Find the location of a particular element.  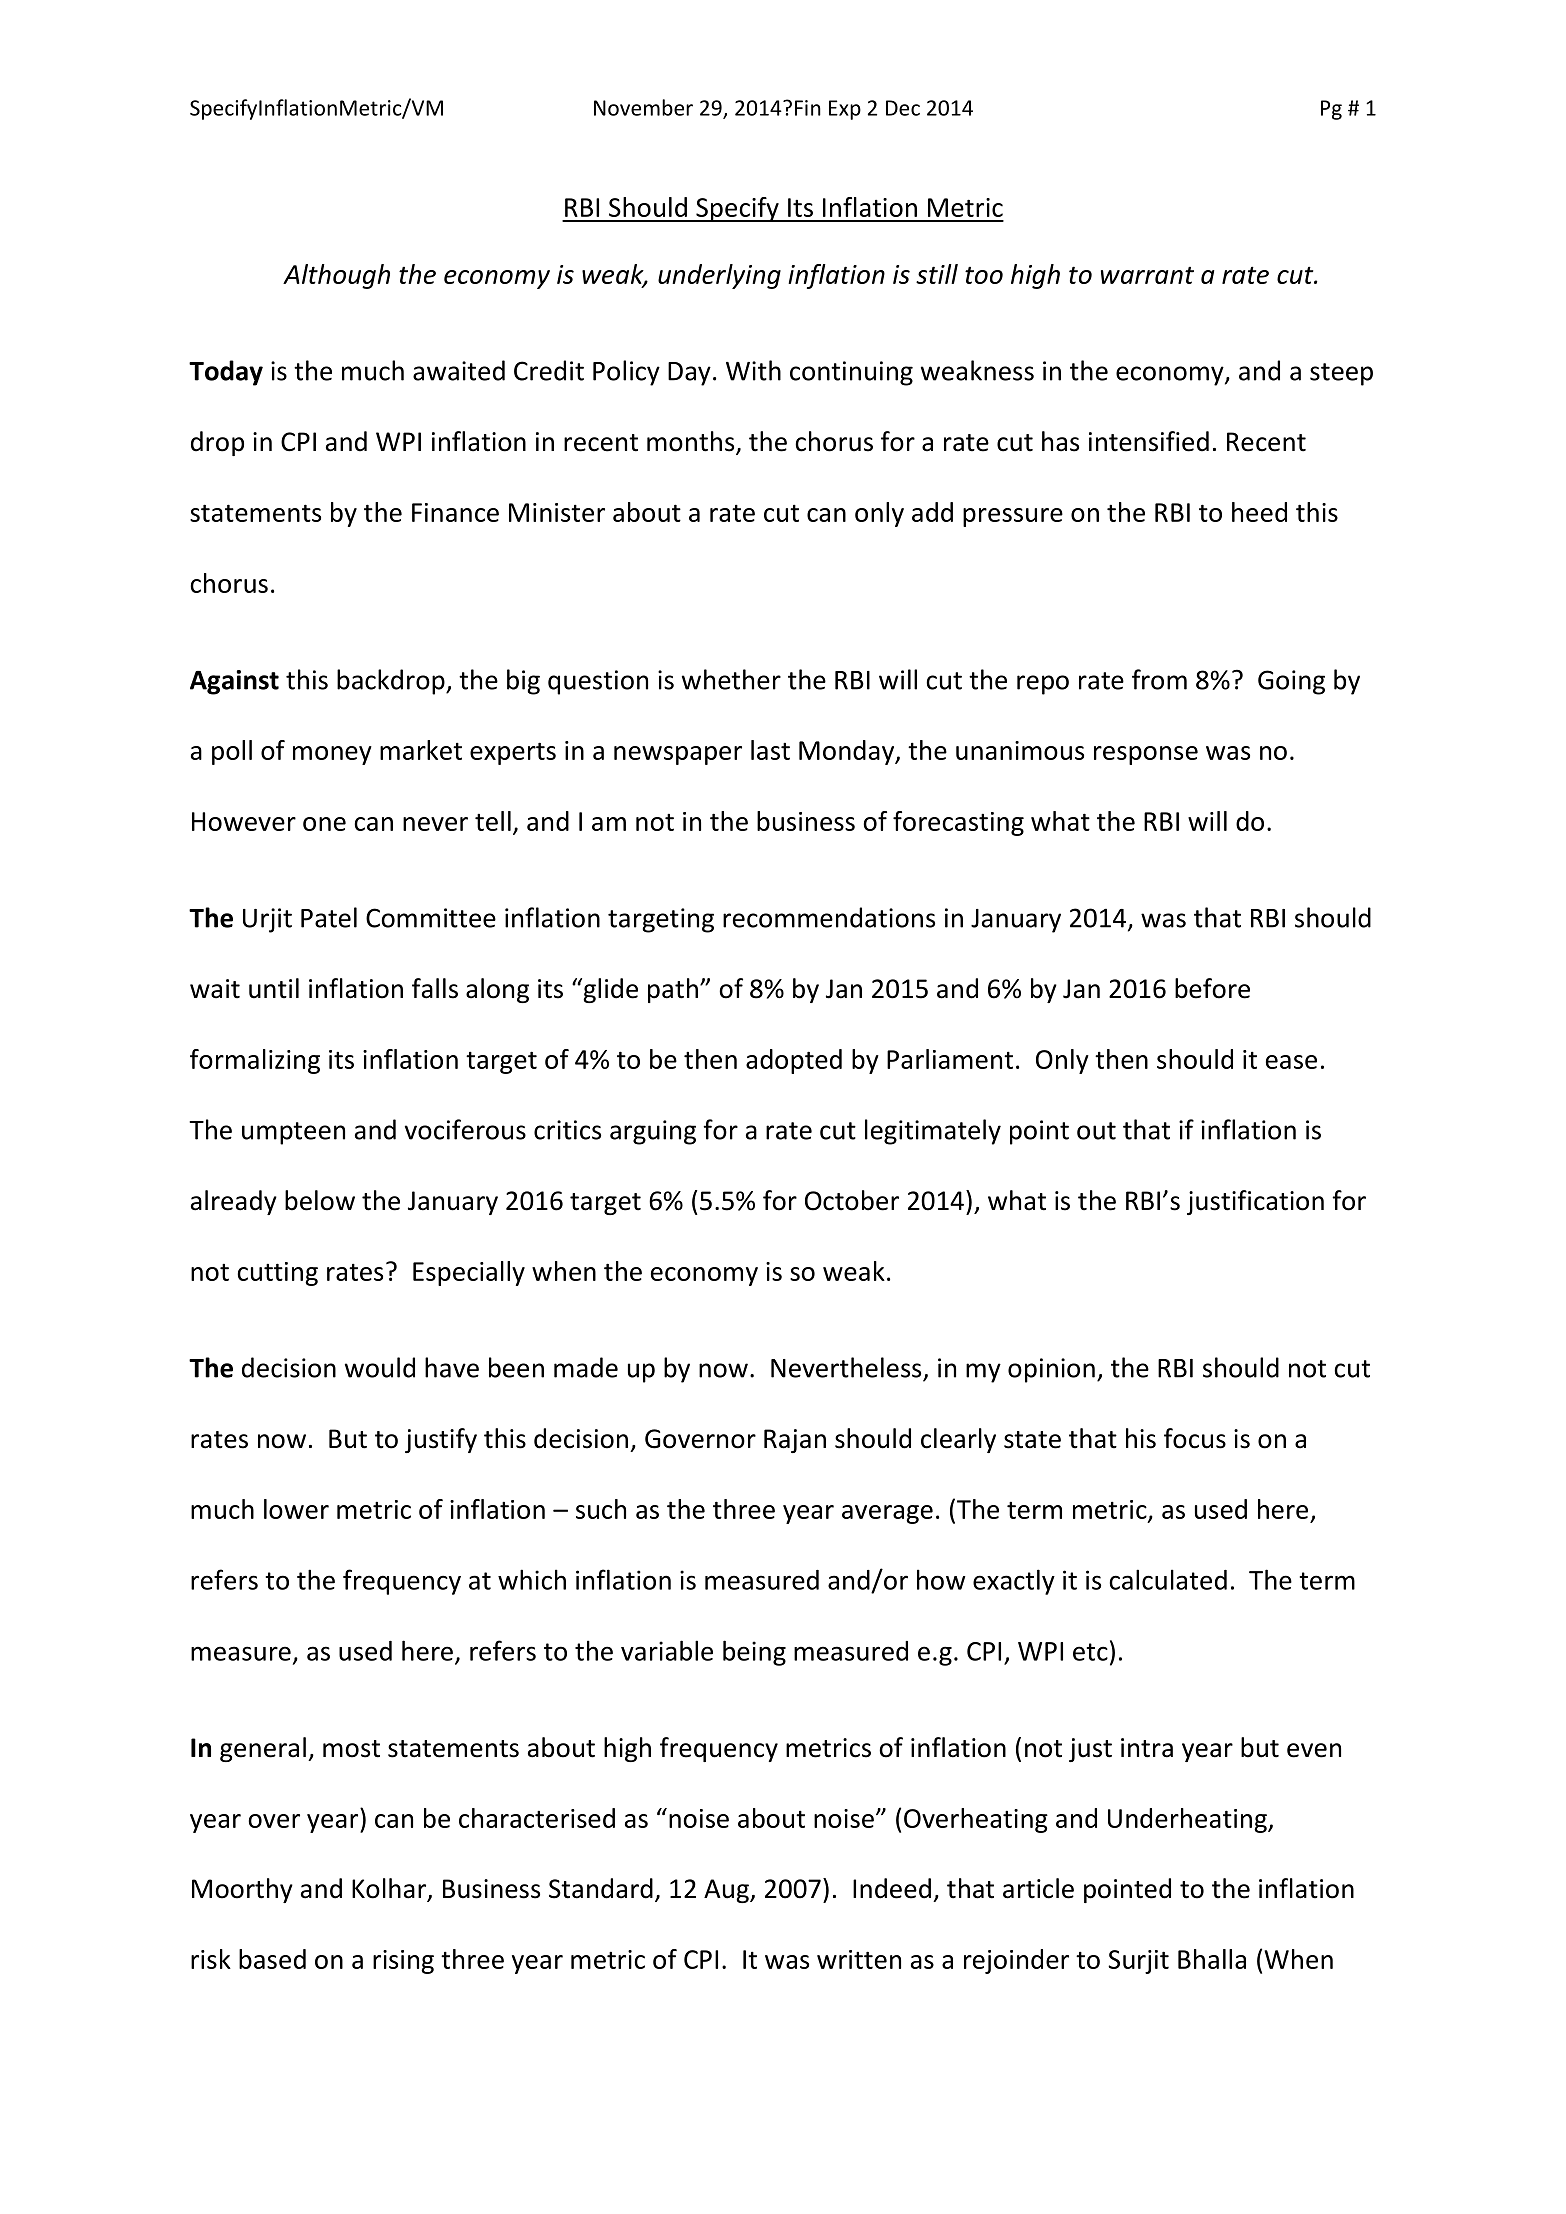

Rajan is located at coordinates (795, 1441).
